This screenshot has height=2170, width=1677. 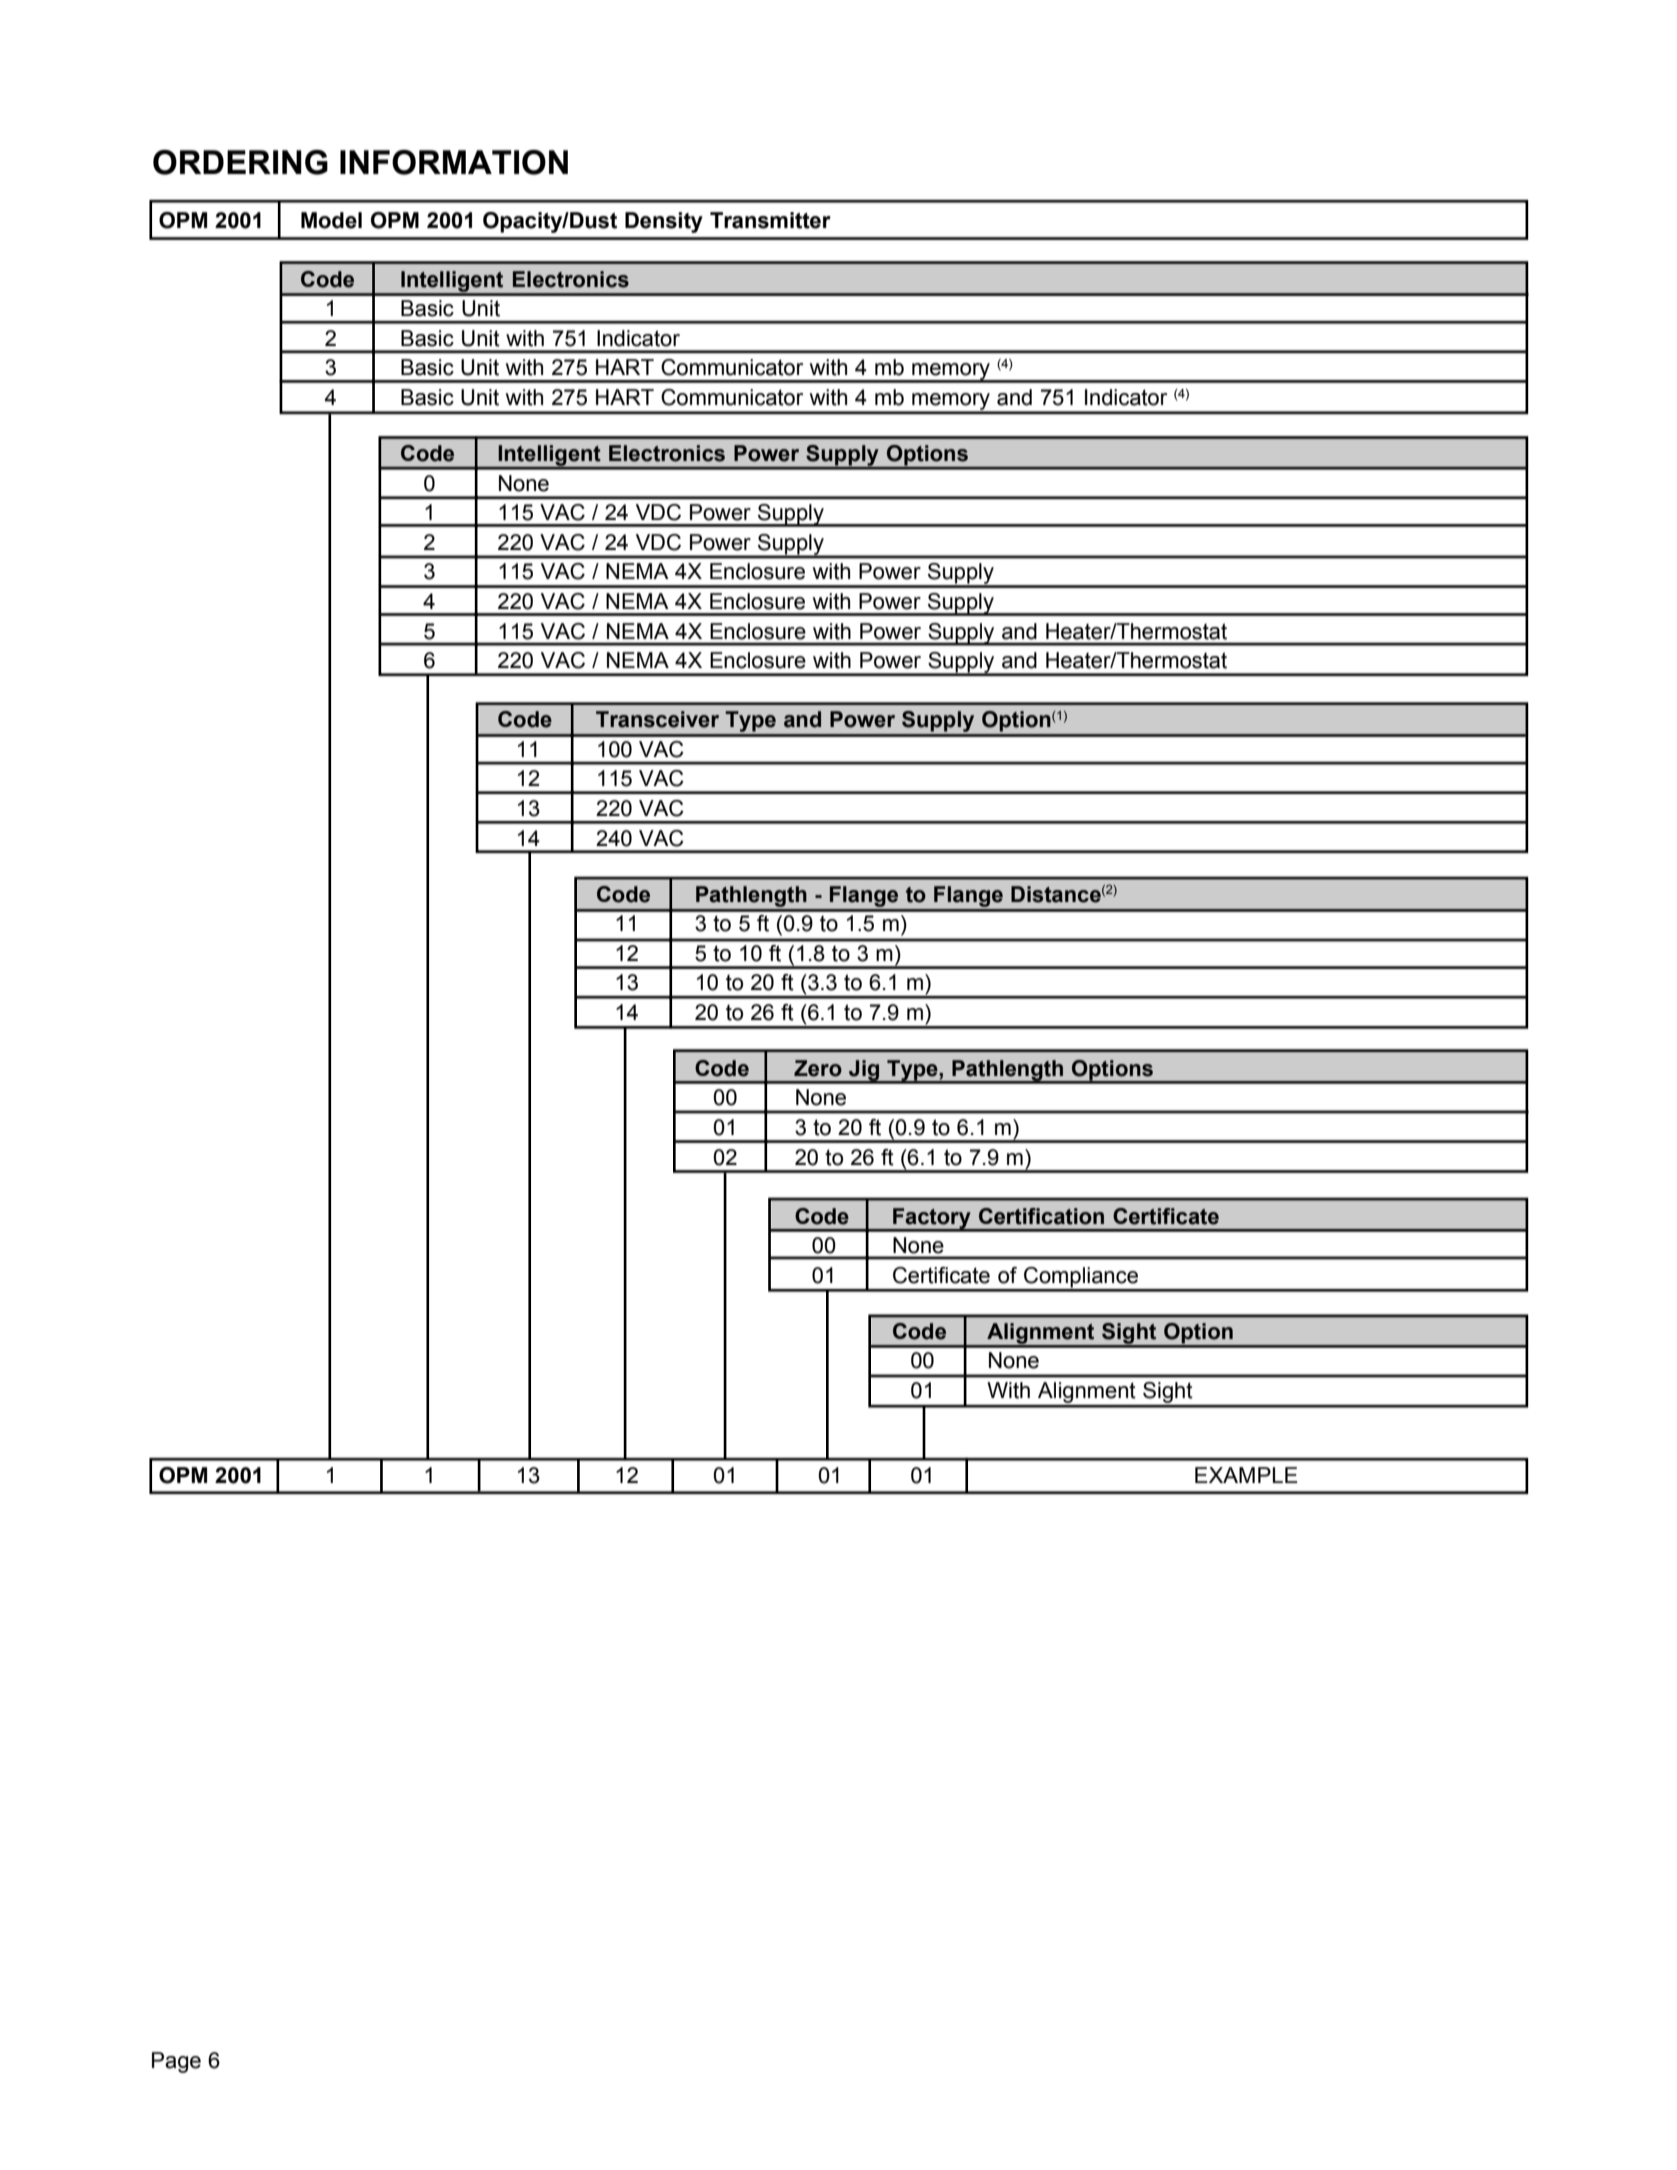 I want to click on Transceiver, so click(x=657, y=719).
